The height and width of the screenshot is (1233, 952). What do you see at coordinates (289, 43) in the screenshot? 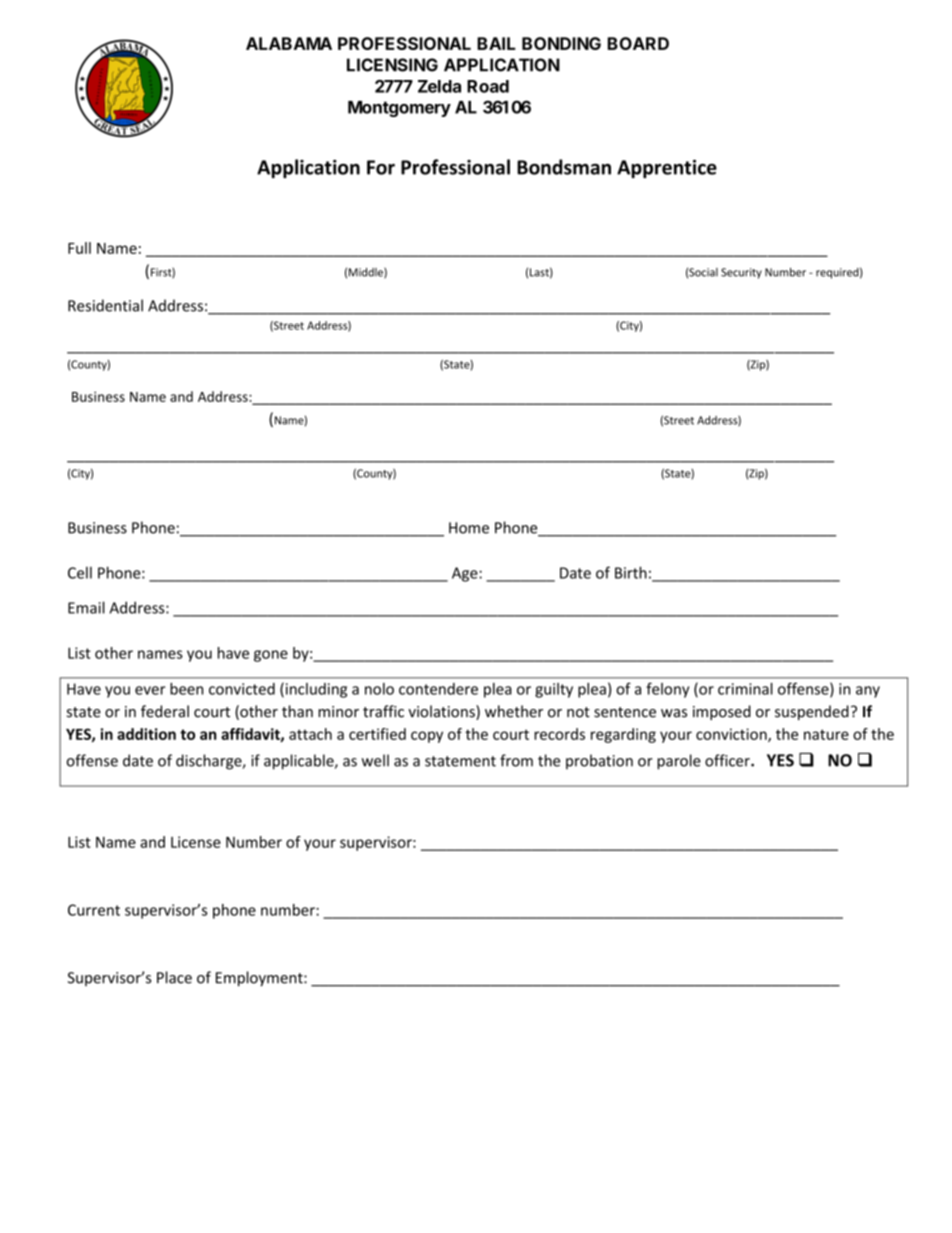
I see `ALABAMA` at bounding box center [289, 43].
